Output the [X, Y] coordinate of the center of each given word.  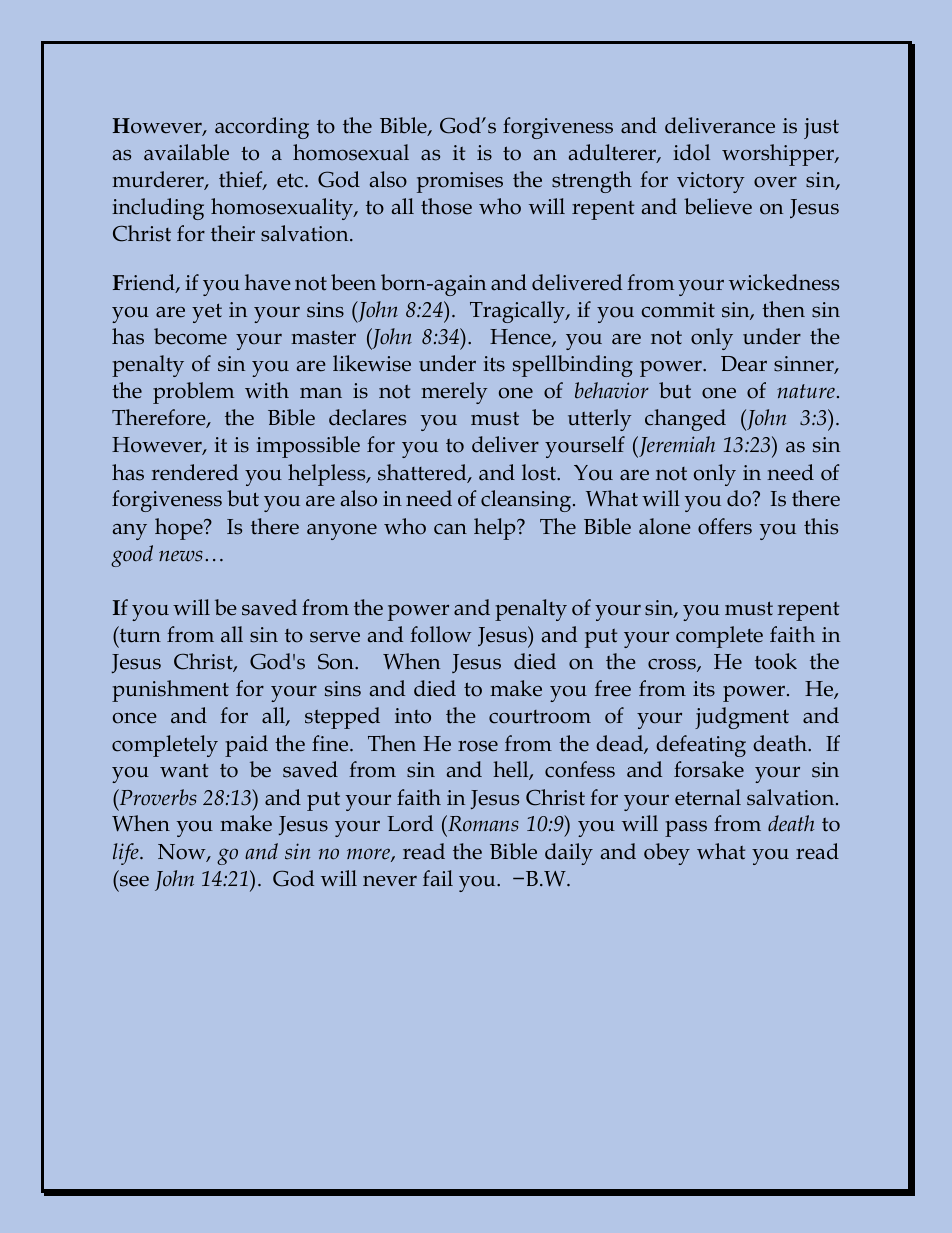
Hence [521, 338]
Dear [744, 364]
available [186, 152]
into [413, 716]
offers [725, 526]
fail [438, 878]
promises [460, 182]
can [450, 529]
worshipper [779, 155]
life [127, 854]
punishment [170, 691]
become [190, 336]
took [776, 661]
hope [180, 529]
